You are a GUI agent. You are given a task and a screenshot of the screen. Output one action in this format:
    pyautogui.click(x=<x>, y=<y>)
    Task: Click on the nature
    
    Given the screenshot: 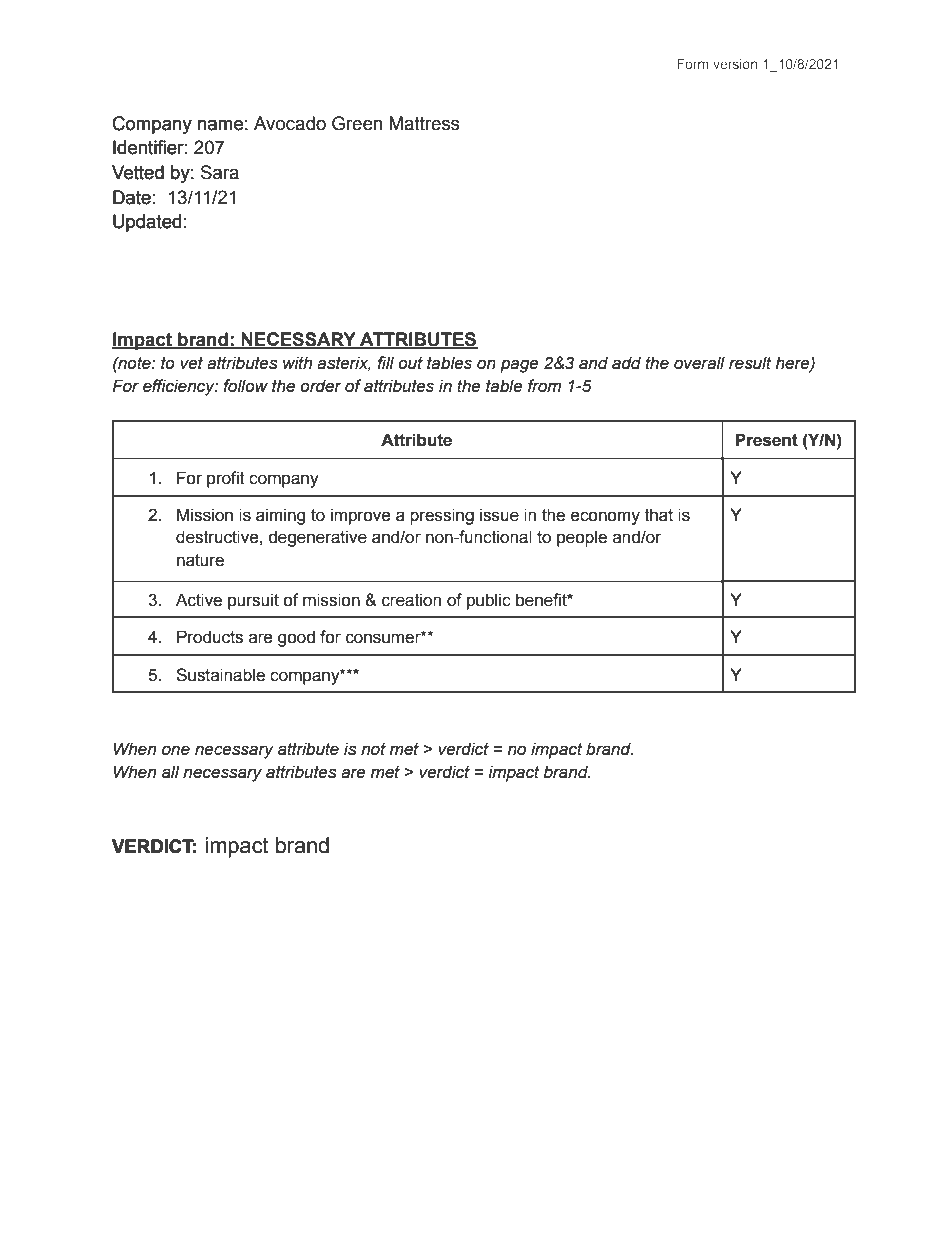 What is the action you would take?
    pyautogui.click(x=200, y=560)
